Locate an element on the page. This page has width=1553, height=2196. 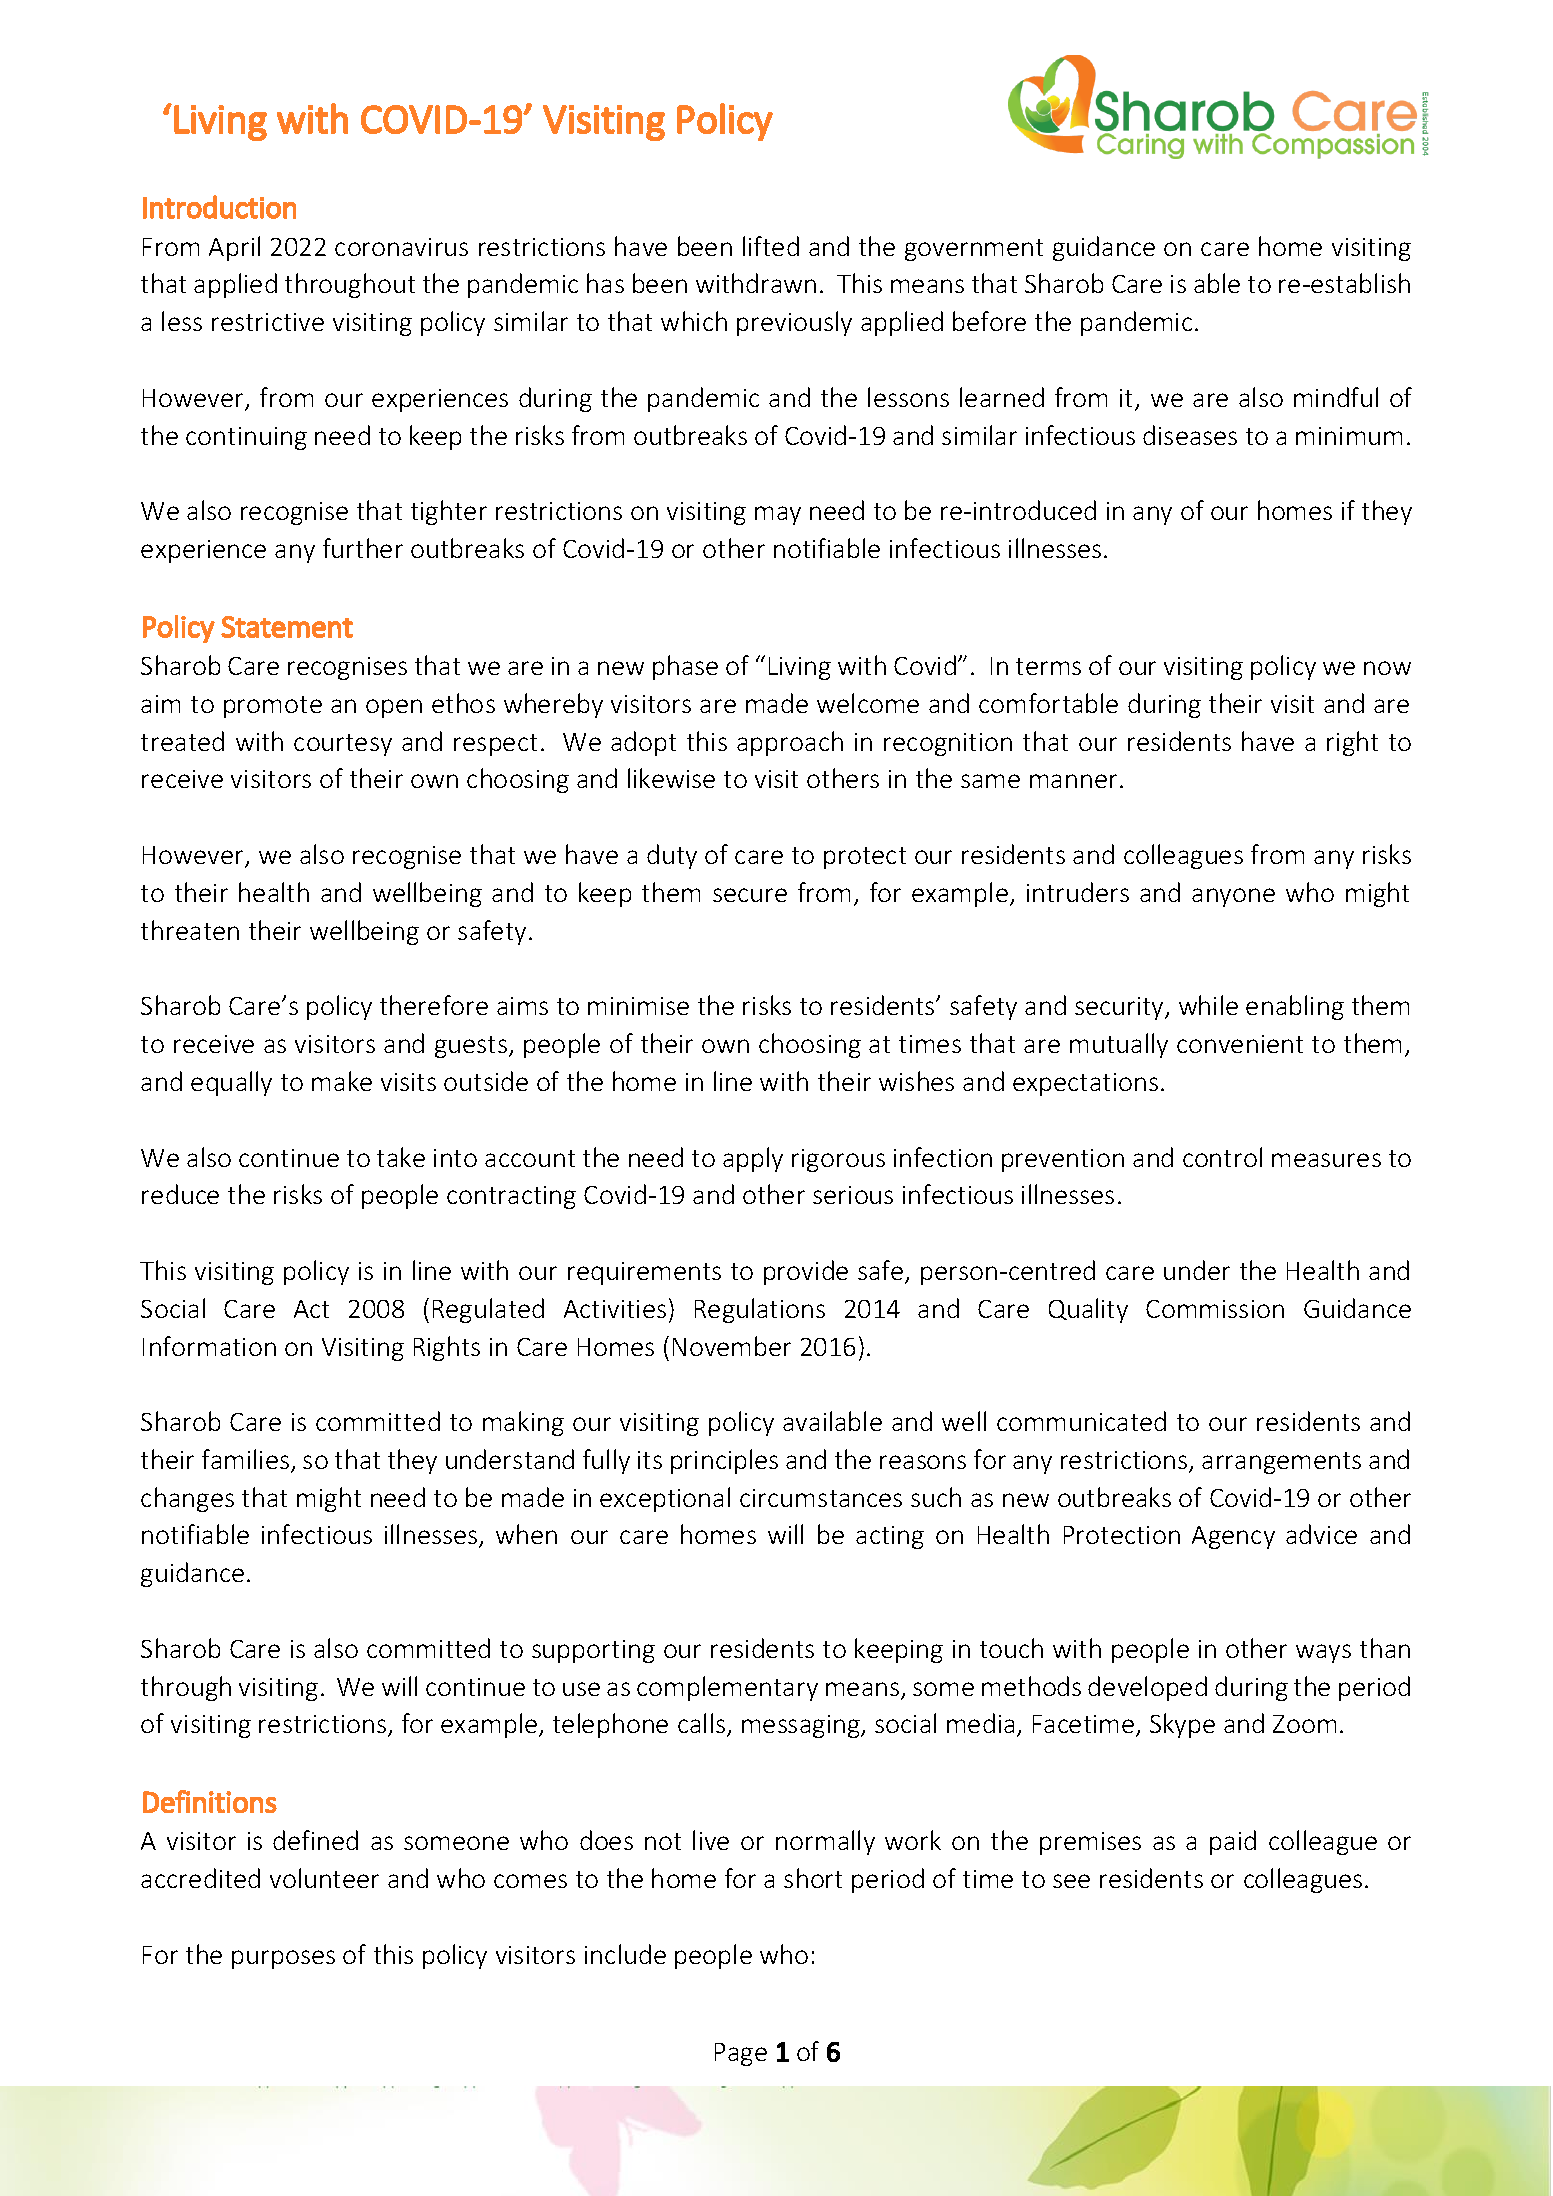
Page is located at coordinates (741, 2054).
